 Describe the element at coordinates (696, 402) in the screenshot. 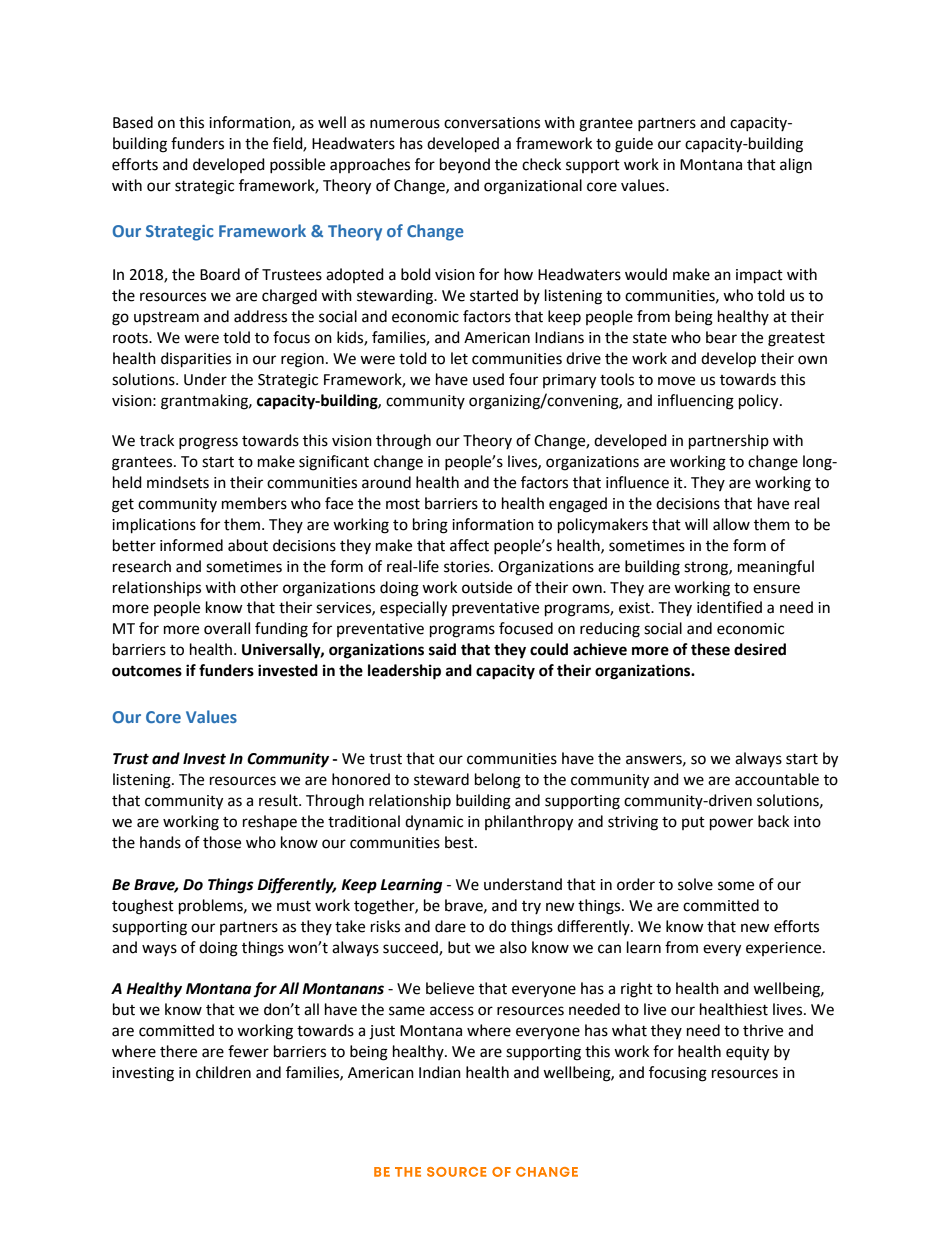

I see `influencing` at that location.
